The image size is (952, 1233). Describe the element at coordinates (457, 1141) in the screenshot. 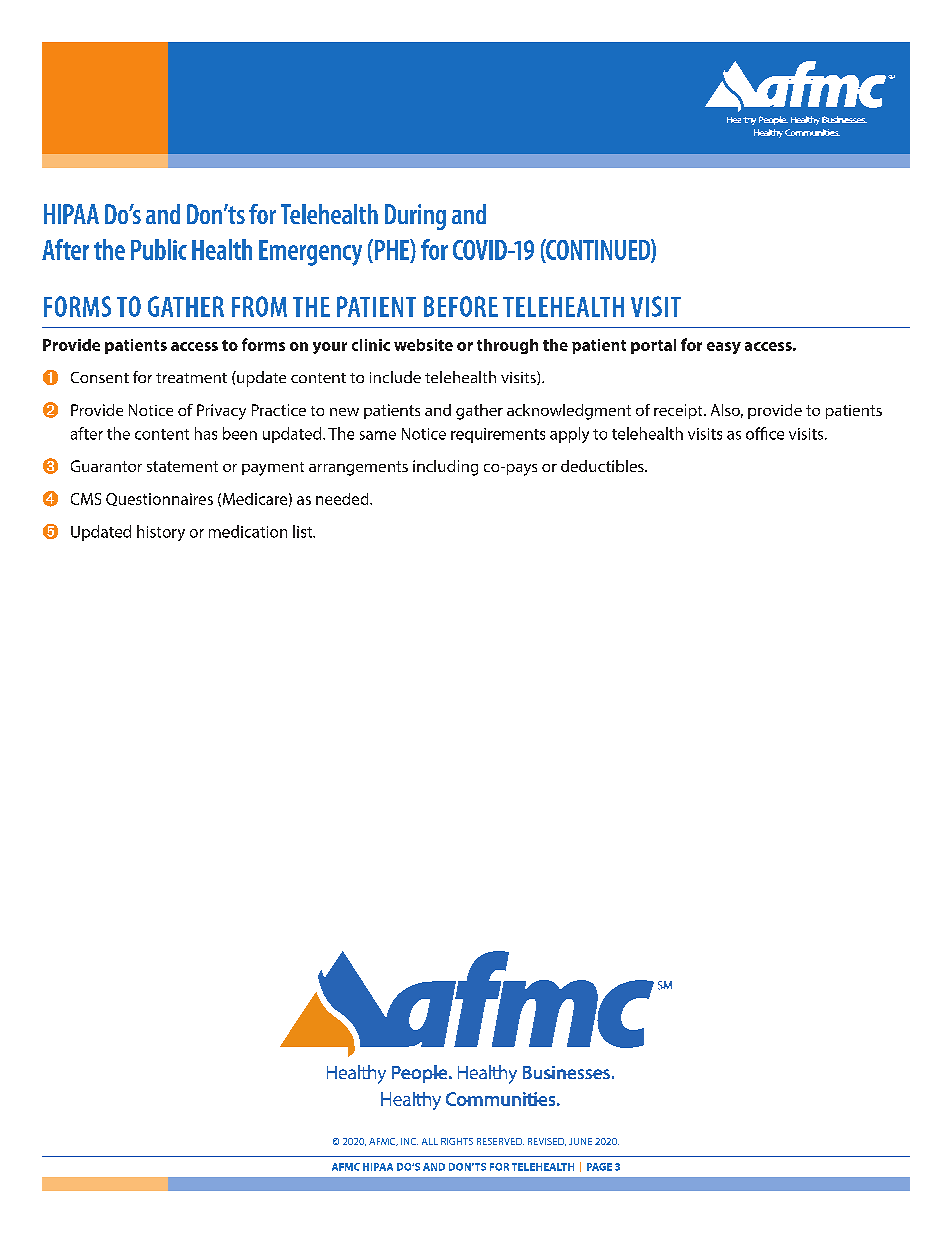

I see `RIGHTS` at that location.
